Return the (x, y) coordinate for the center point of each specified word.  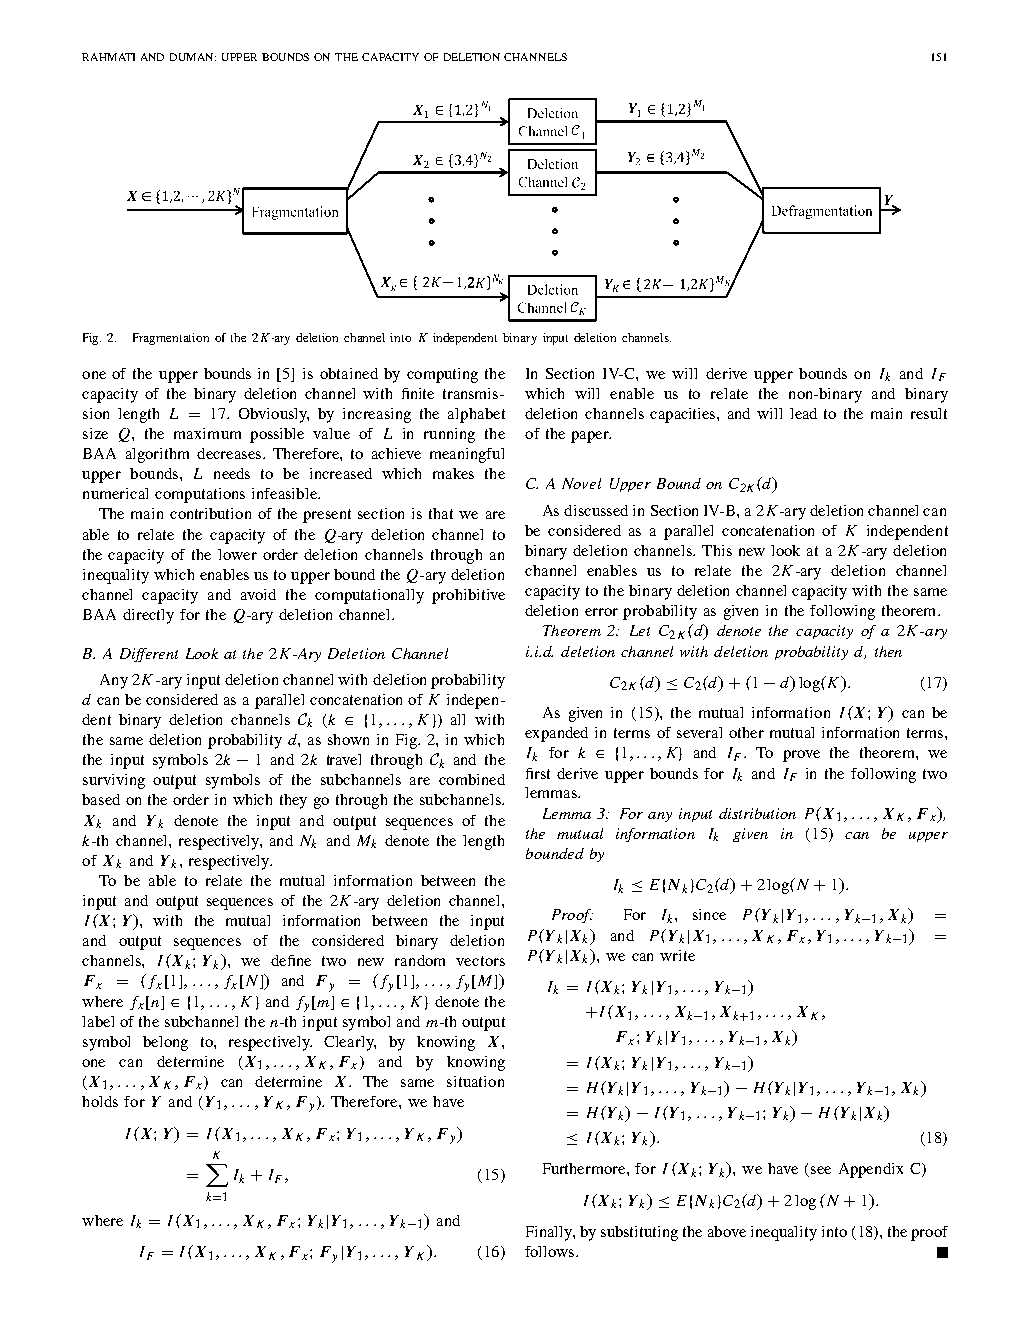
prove (801, 756)
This (717, 550)
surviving (114, 781)
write (677, 955)
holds (100, 1101)
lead (803, 413)
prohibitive (468, 596)
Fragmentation (171, 339)
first (538, 773)
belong (165, 1043)
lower (237, 554)
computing (442, 375)
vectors (480, 961)
